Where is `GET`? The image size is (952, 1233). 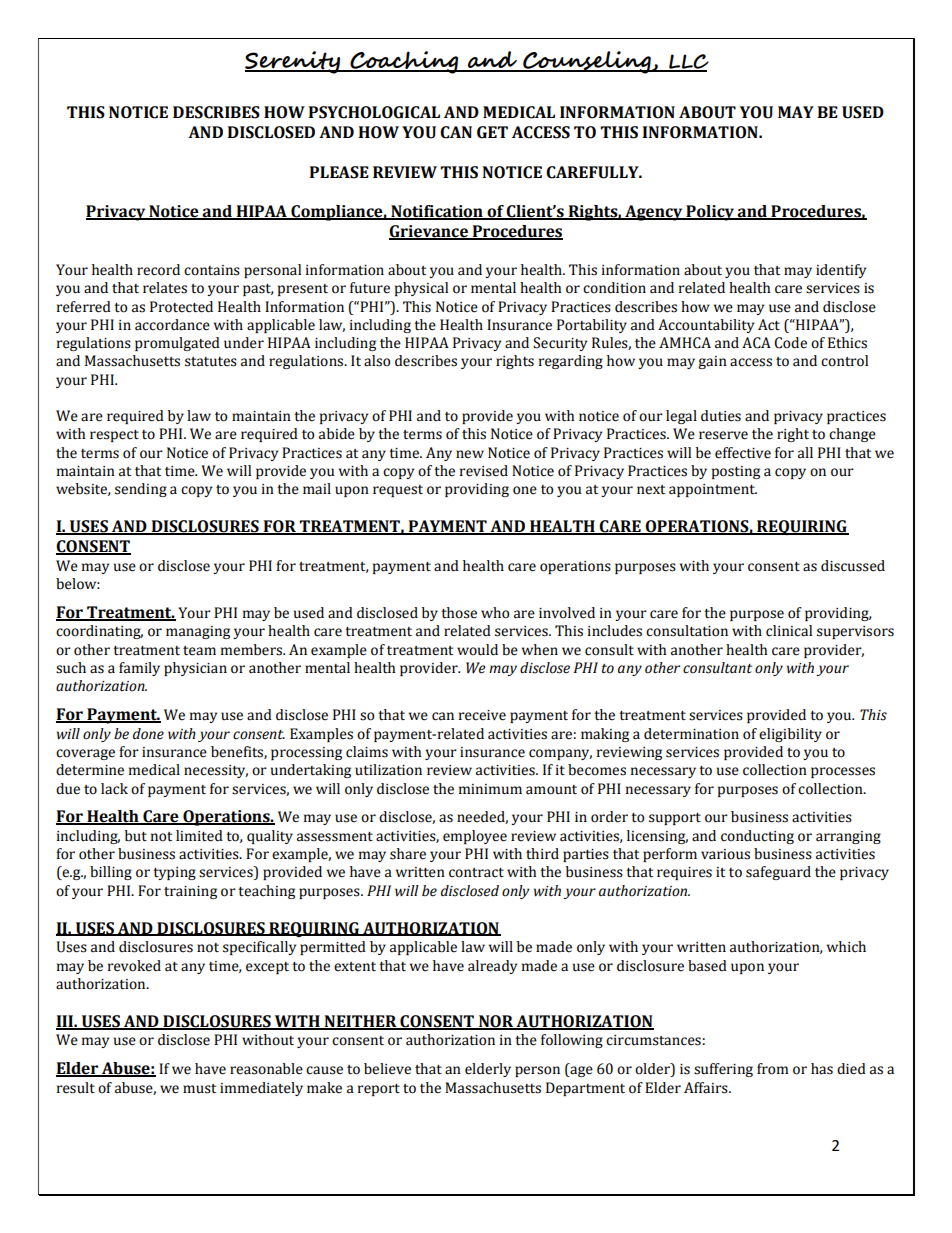 GET is located at coordinates (492, 132).
